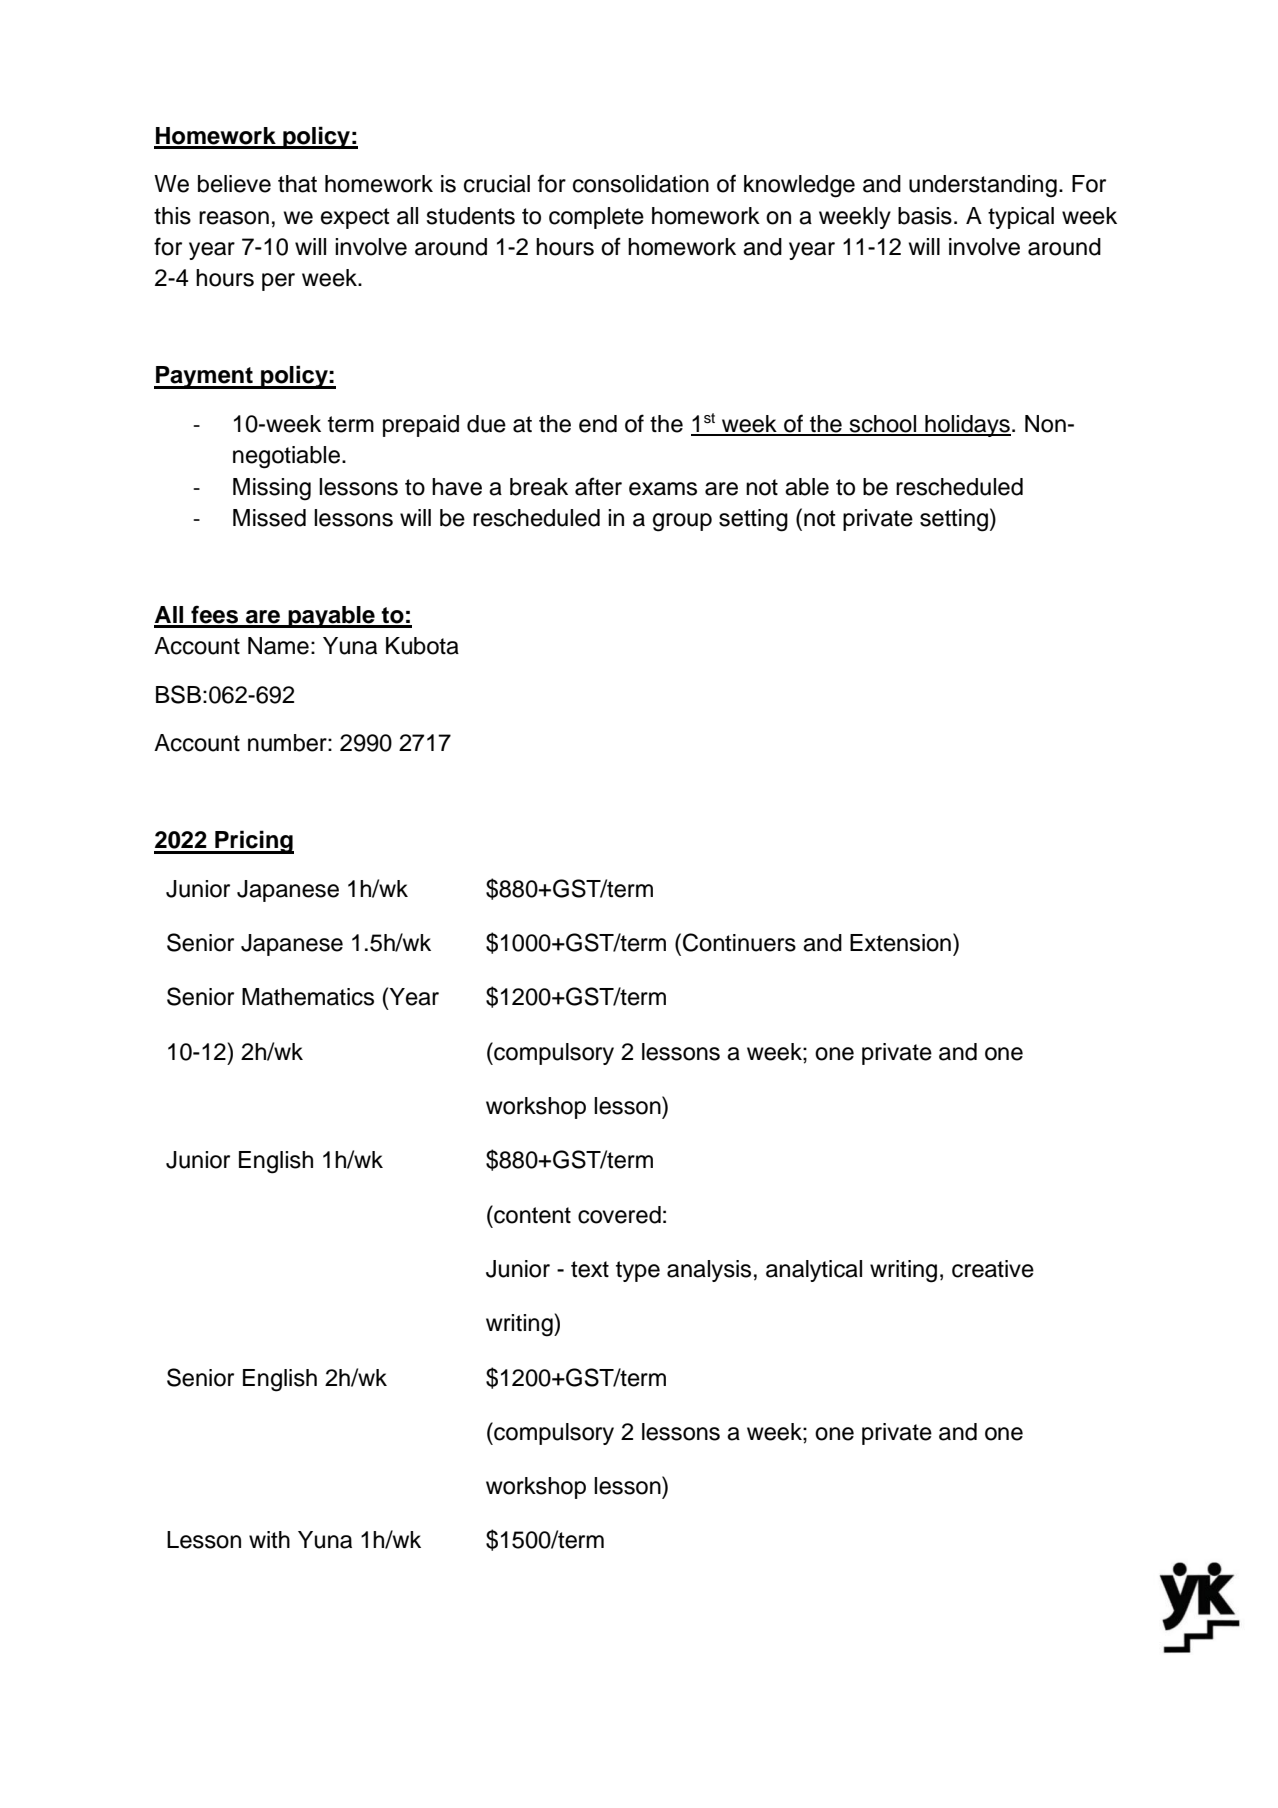  What do you see at coordinates (925, 216) in the document?
I see `basis` at bounding box center [925, 216].
